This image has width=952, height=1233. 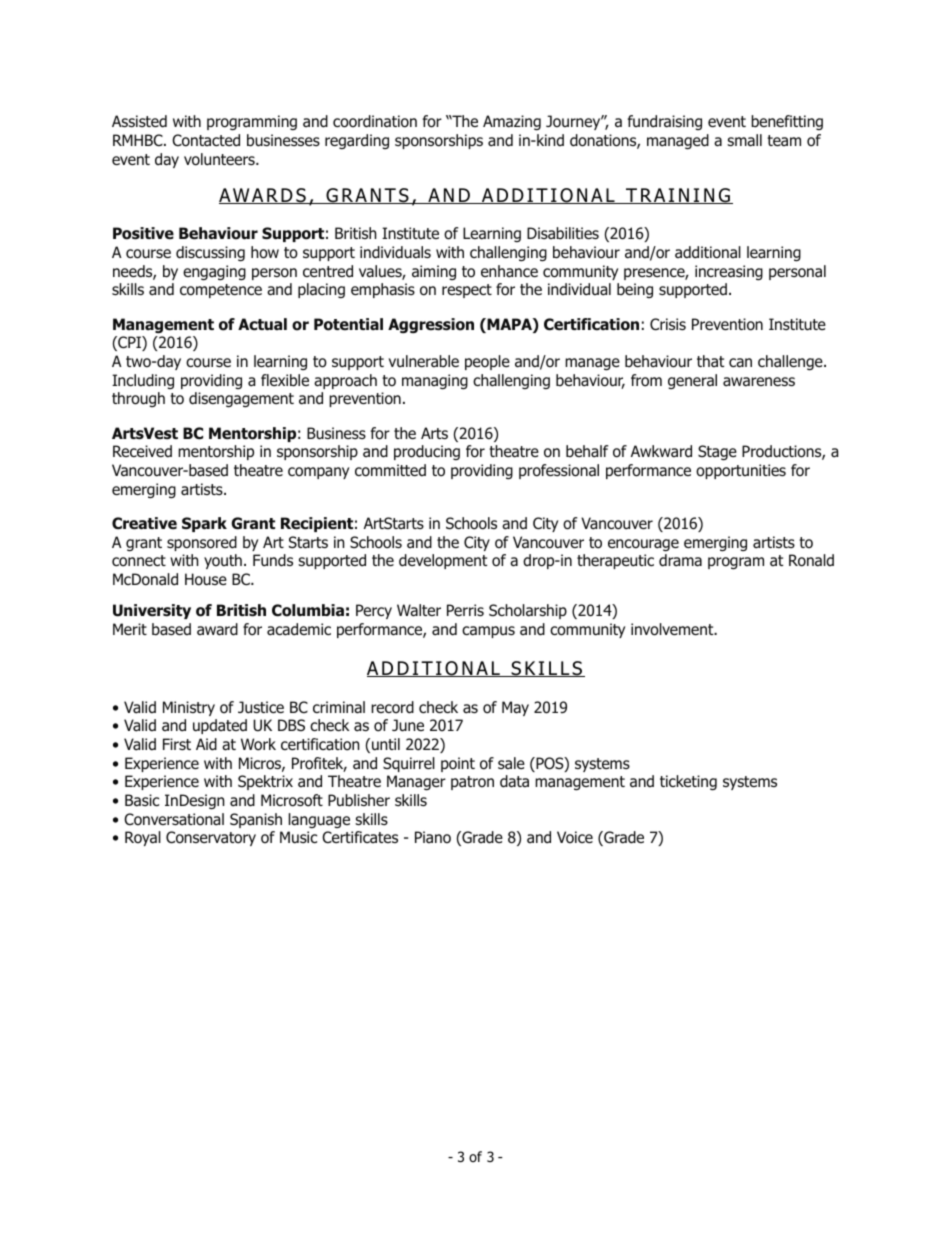 What do you see at coordinates (740, 363) in the image?
I see `can` at bounding box center [740, 363].
